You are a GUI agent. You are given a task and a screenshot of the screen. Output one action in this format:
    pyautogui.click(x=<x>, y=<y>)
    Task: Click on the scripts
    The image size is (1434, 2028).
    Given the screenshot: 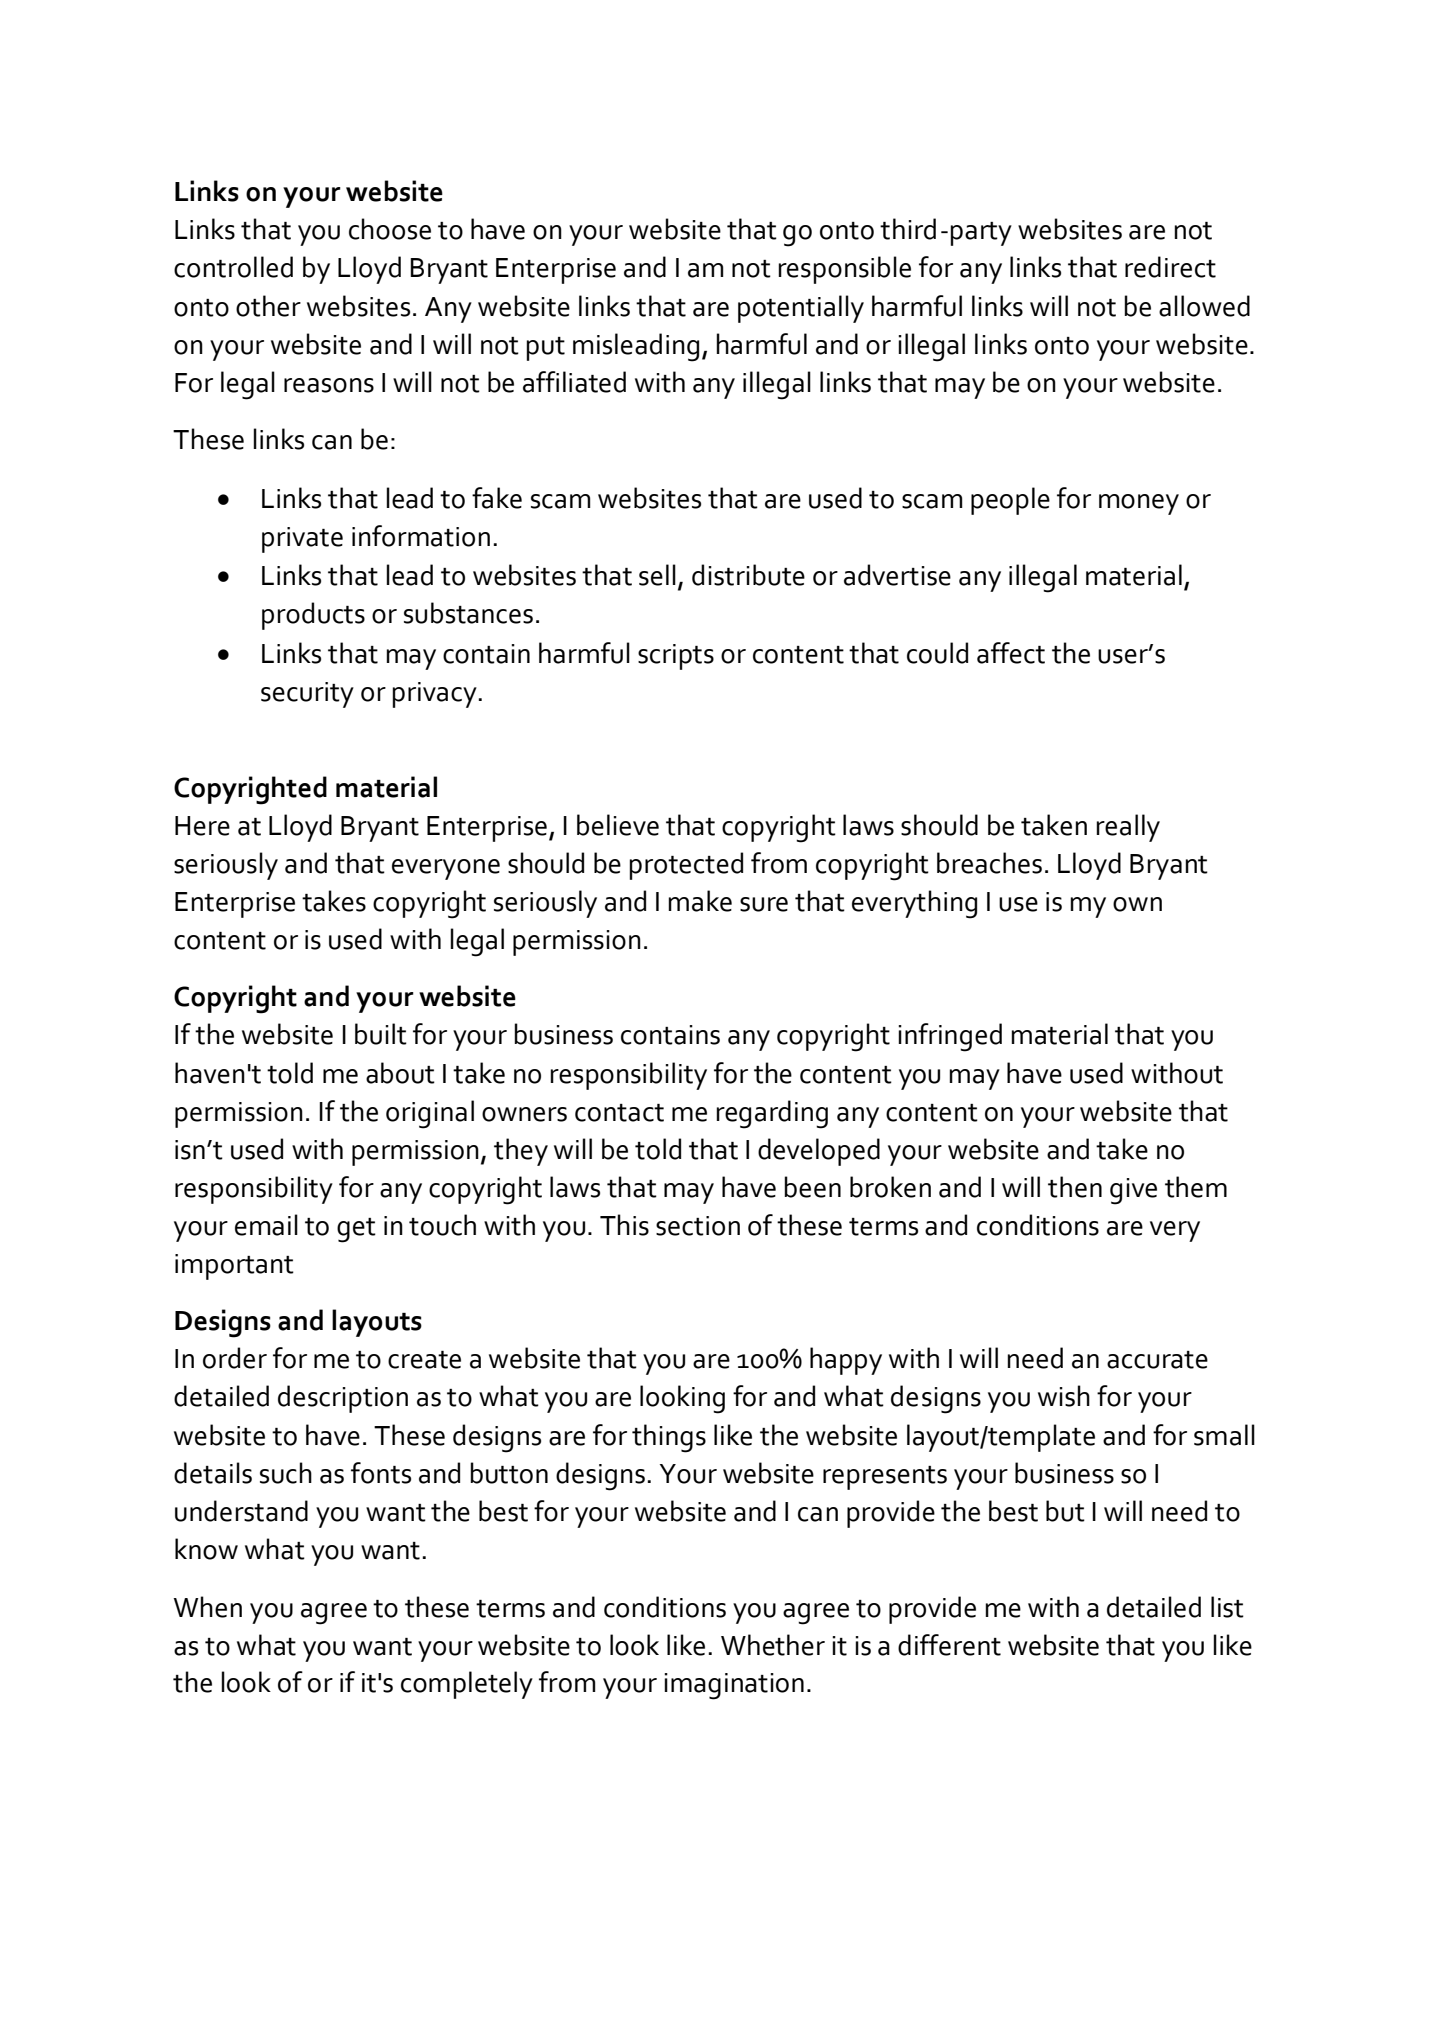 What is the action you would take?
    pyautogui.click(x=676, y=657)
